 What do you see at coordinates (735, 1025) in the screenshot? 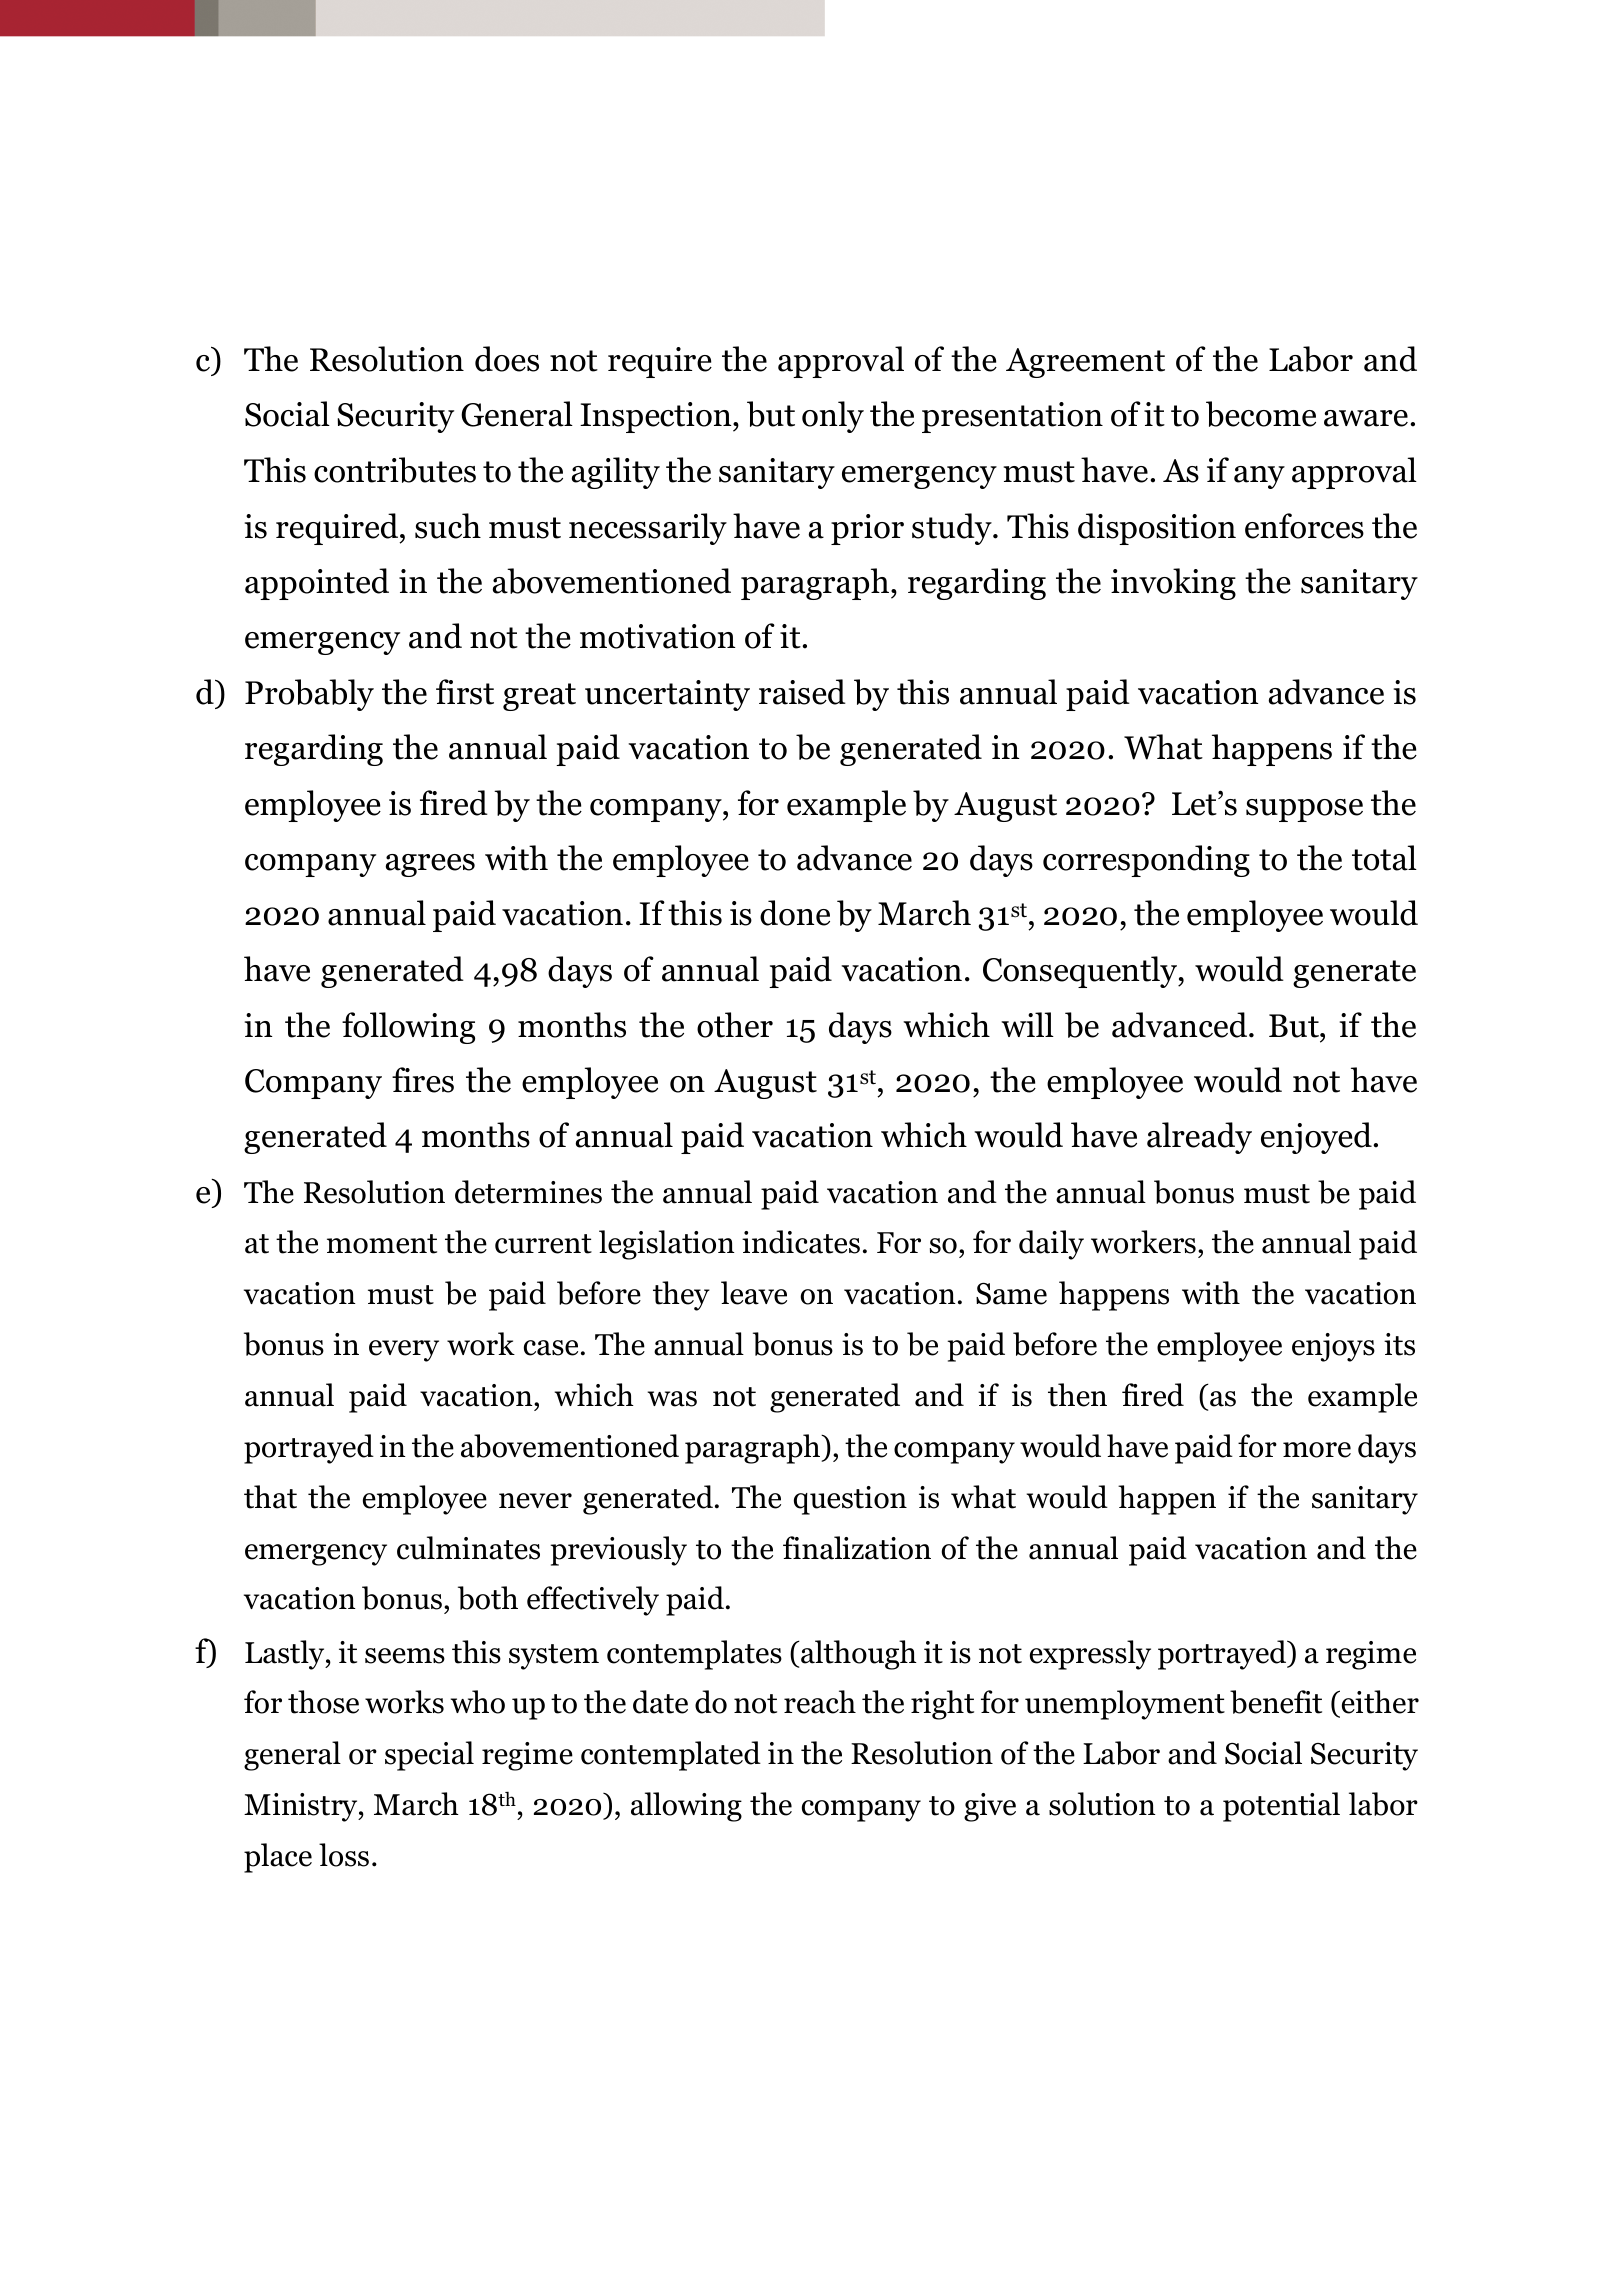
I see `other` at bounding box center [735, 1025].
